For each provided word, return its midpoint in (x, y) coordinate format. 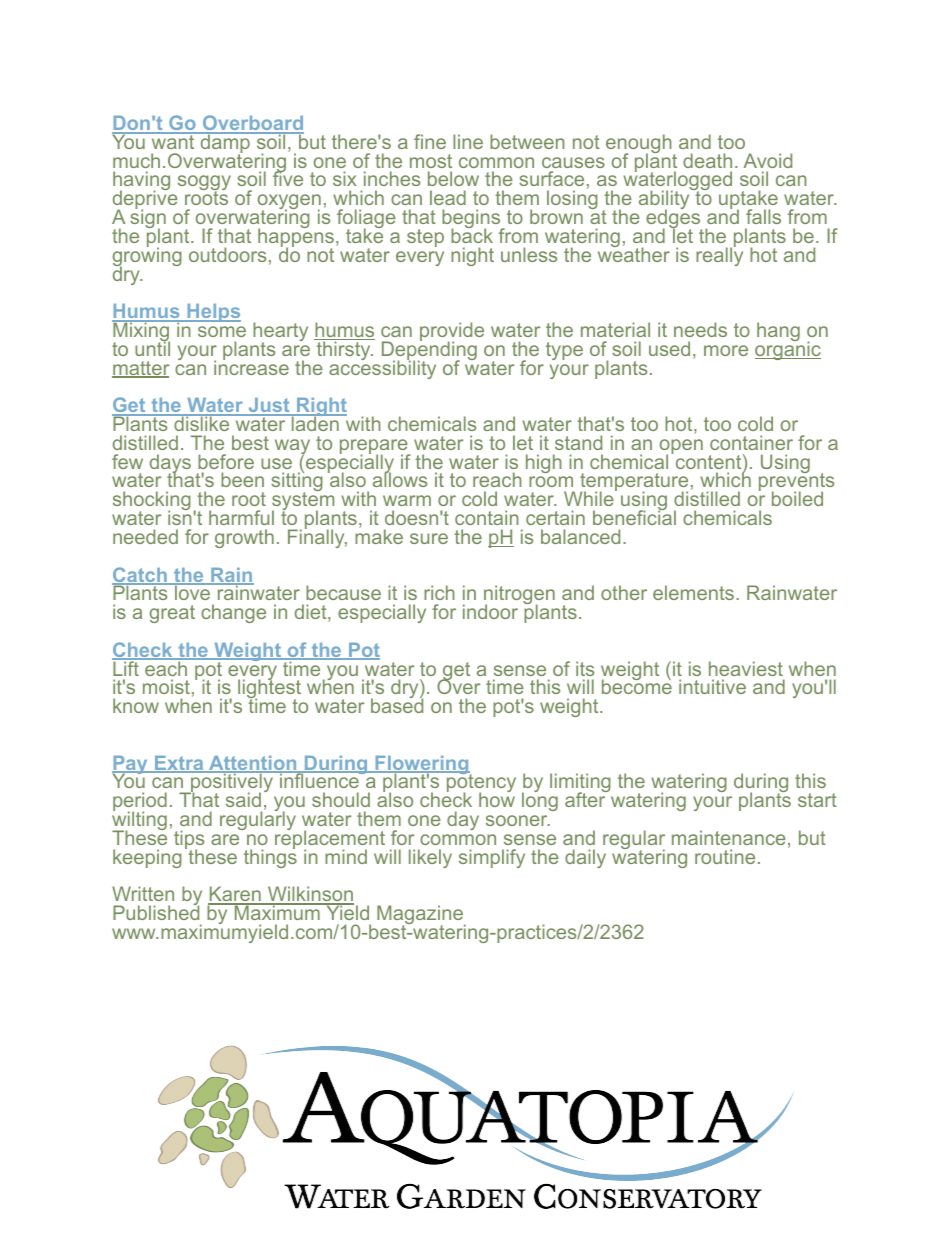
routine (725, 856)
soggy (204, 184)
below (453, 178)
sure (429, 538)
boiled (797, 498)
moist (166, 686)
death (707, 160)
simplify (492, 858)
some (222, 331)
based (397, 705)
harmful (241, 517)
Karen (235, 895)
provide (452, 333)
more (726, 350)
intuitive (712, 686)
